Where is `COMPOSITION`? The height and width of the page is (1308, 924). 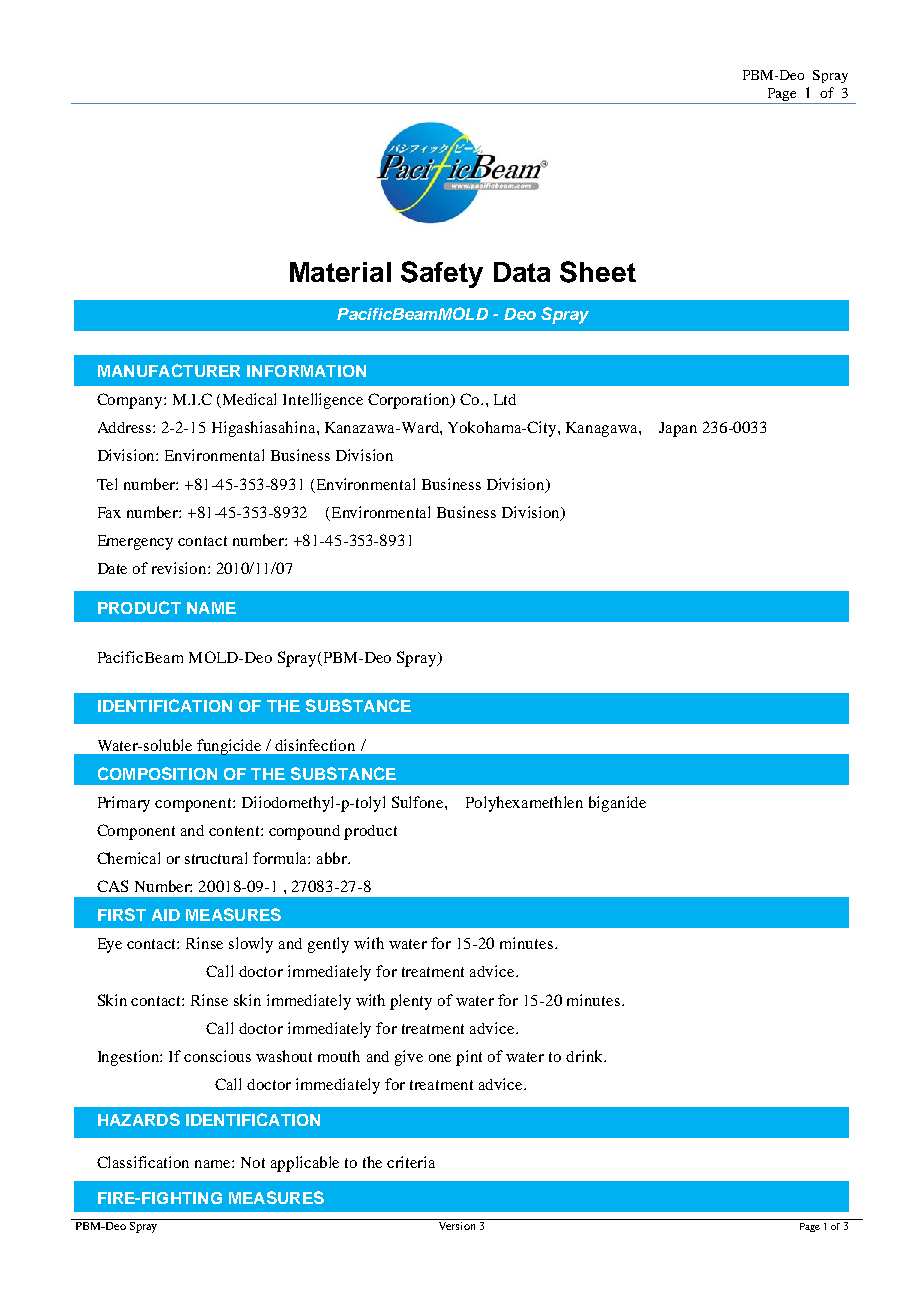
COMPOSITION is located at coordinates (157, 773).
